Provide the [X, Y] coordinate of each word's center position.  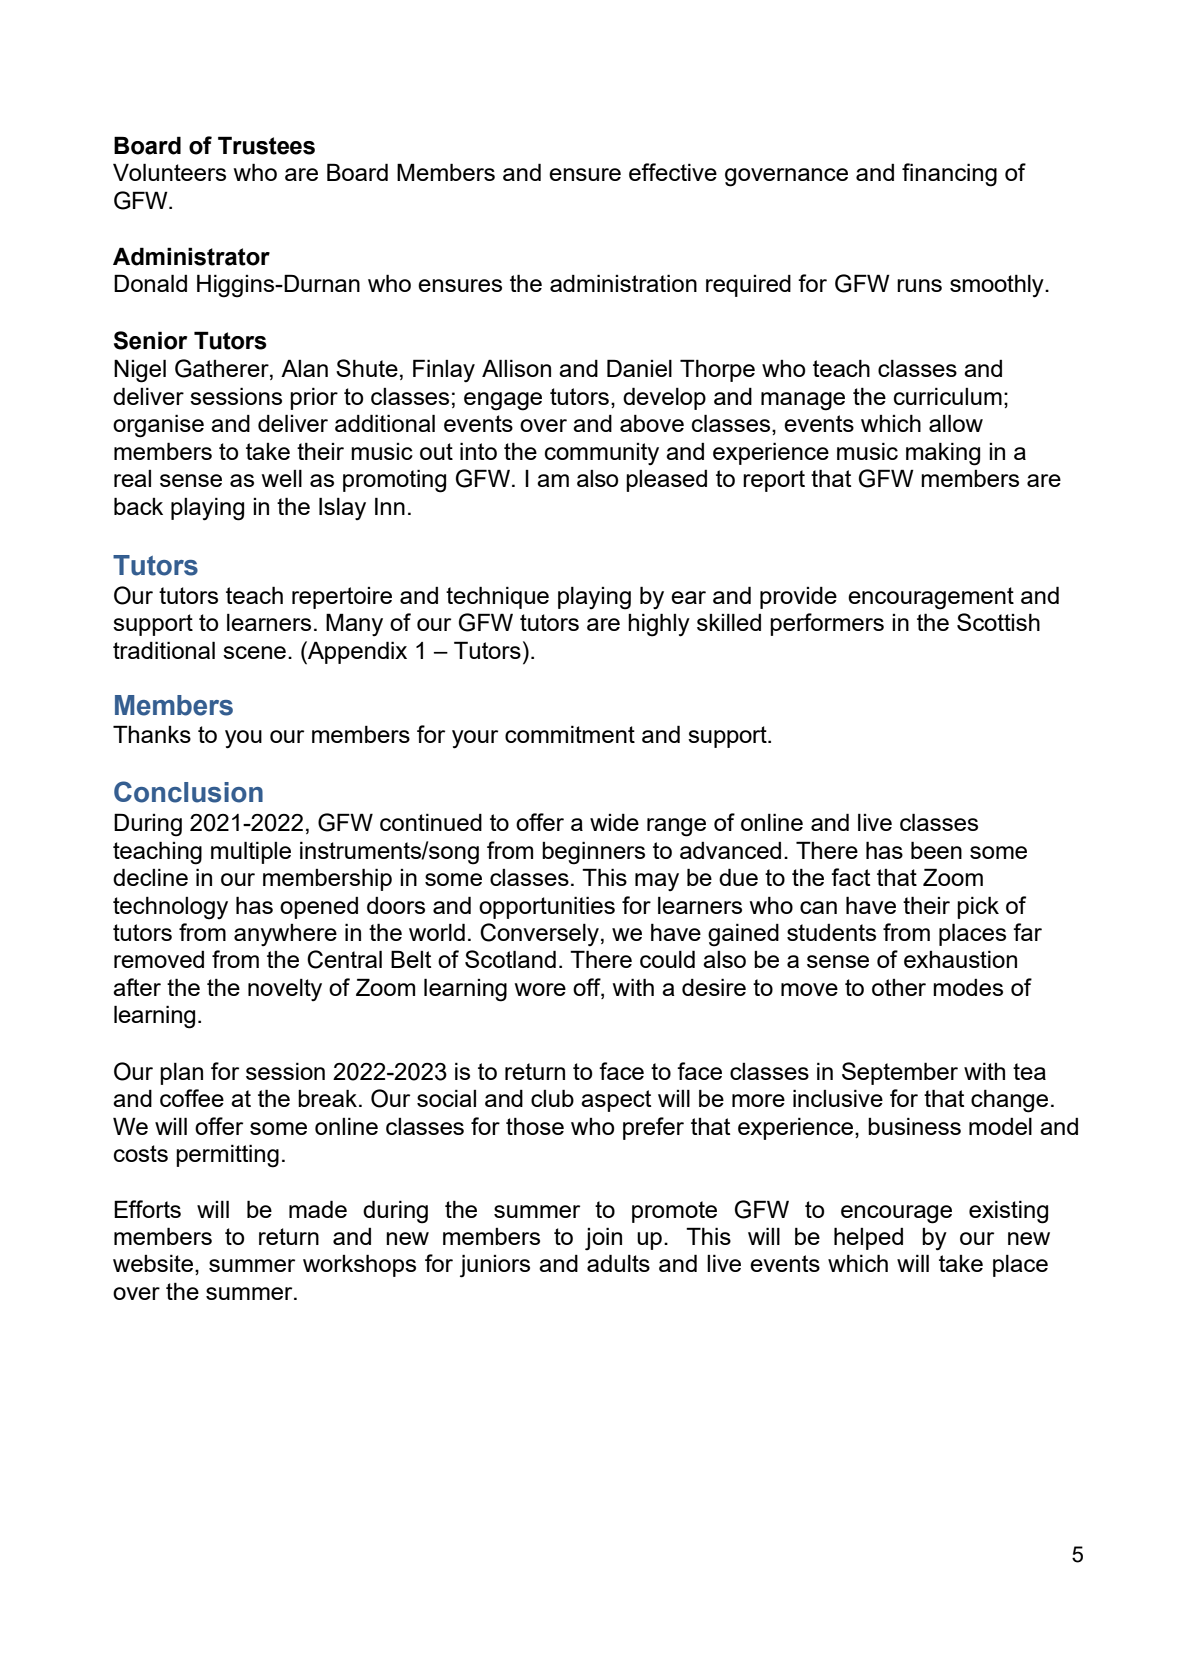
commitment [570, 734]
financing [949, 175]
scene [254, 652]
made [318, 1209]
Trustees [266, 145]
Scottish [998, 622]
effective [673, 172]
